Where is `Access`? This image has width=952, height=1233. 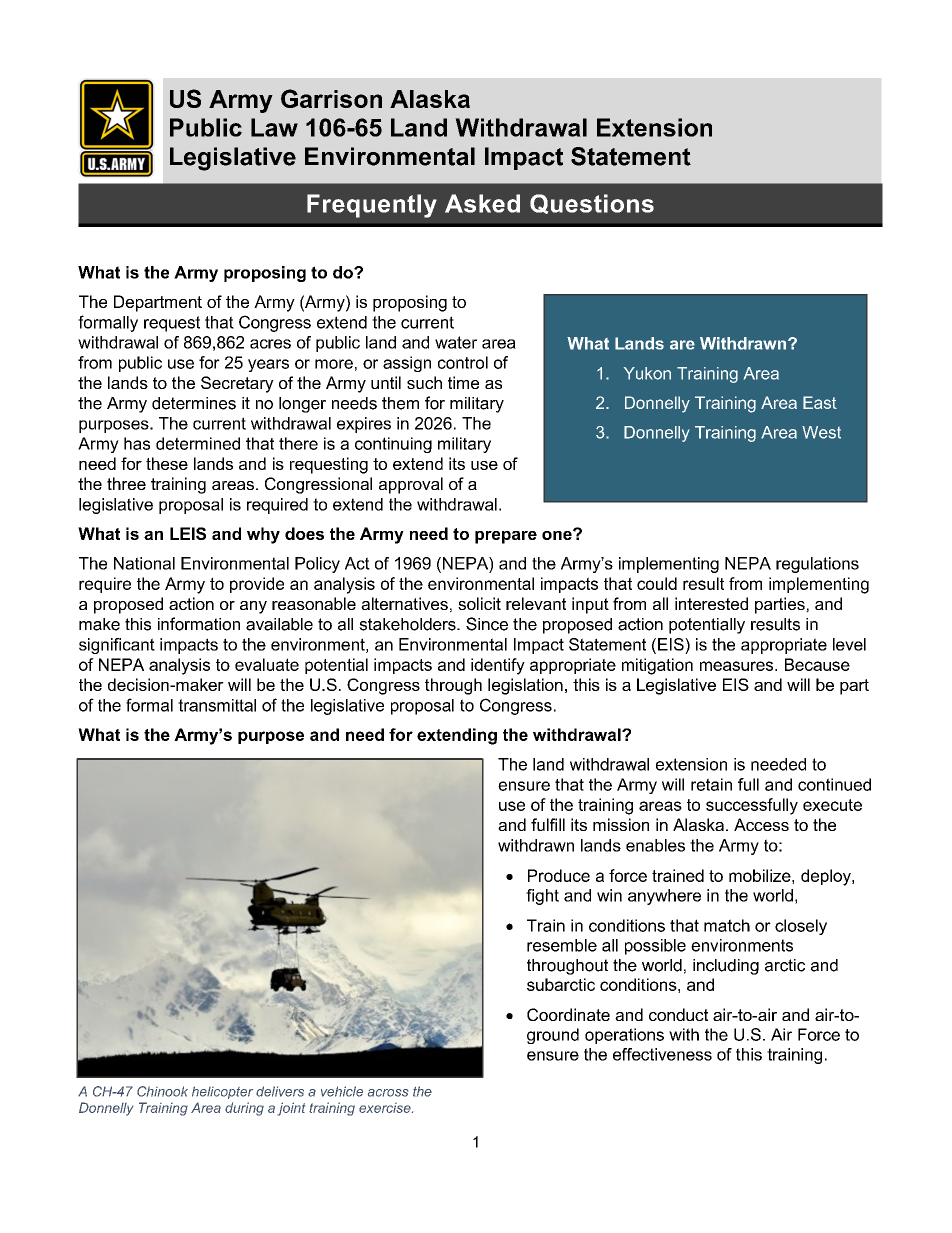 Access is located at coordinates (761, 824).
